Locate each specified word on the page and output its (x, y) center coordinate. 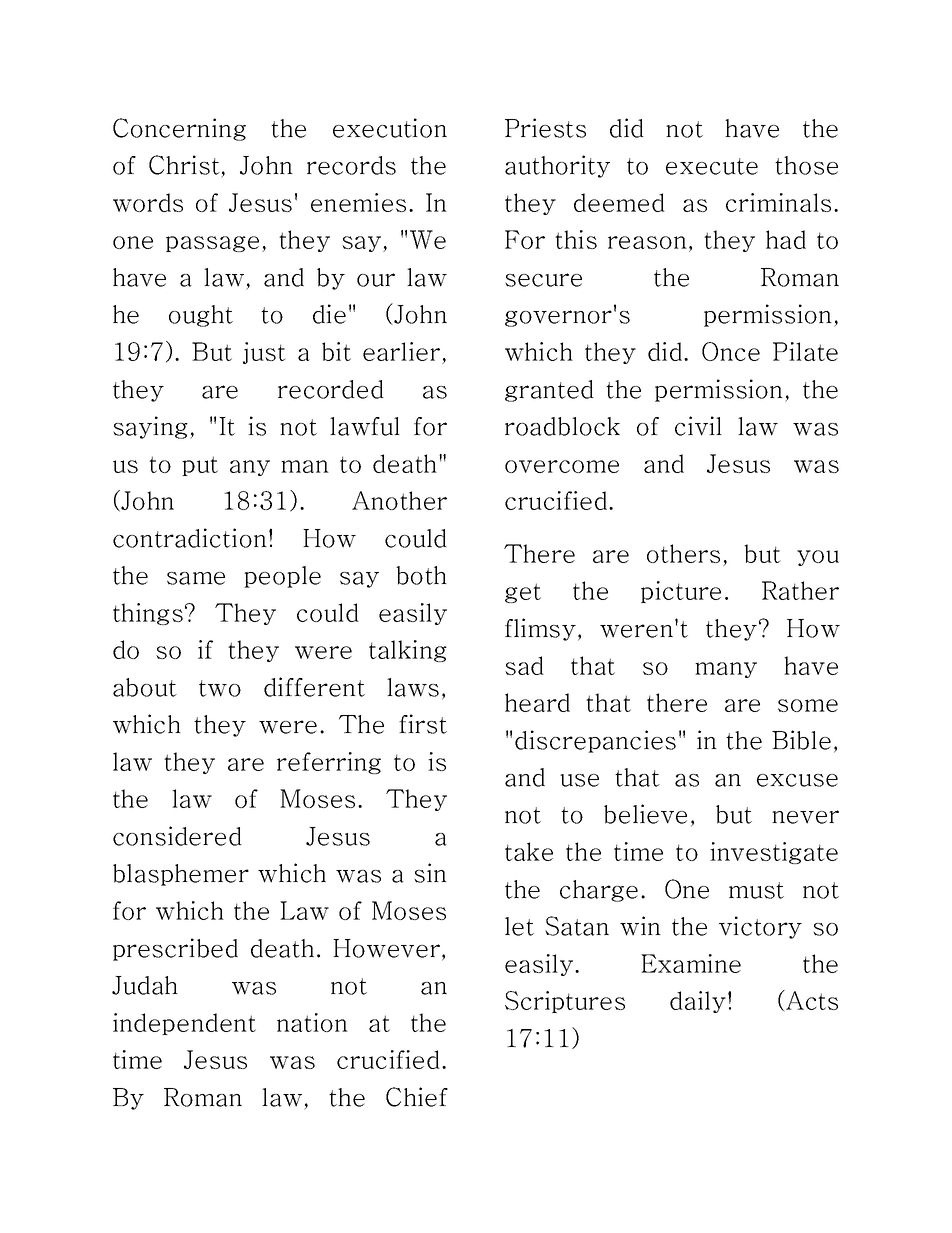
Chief (417, 1097)
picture (681, 592)
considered (177, 836)
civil (698, 426)
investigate (774, 853)
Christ (184, 165)
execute (712, 166)
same (196, 578)
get (523, 593)
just (264, 353)
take (529, 851)
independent (184, 1024)
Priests (545, 128)
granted (549, 391)
